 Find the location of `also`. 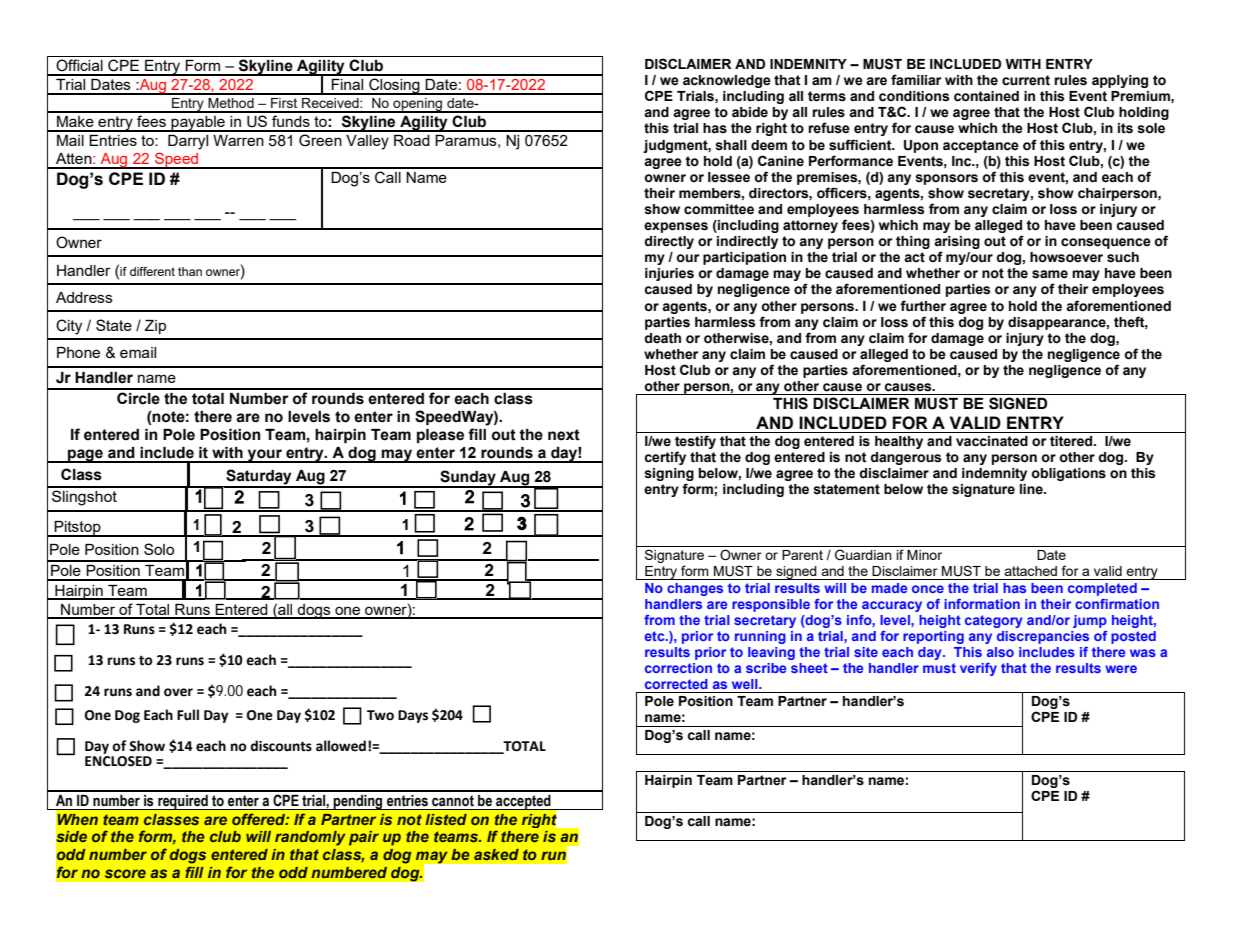

also is located at coordinates (1000, 652).
